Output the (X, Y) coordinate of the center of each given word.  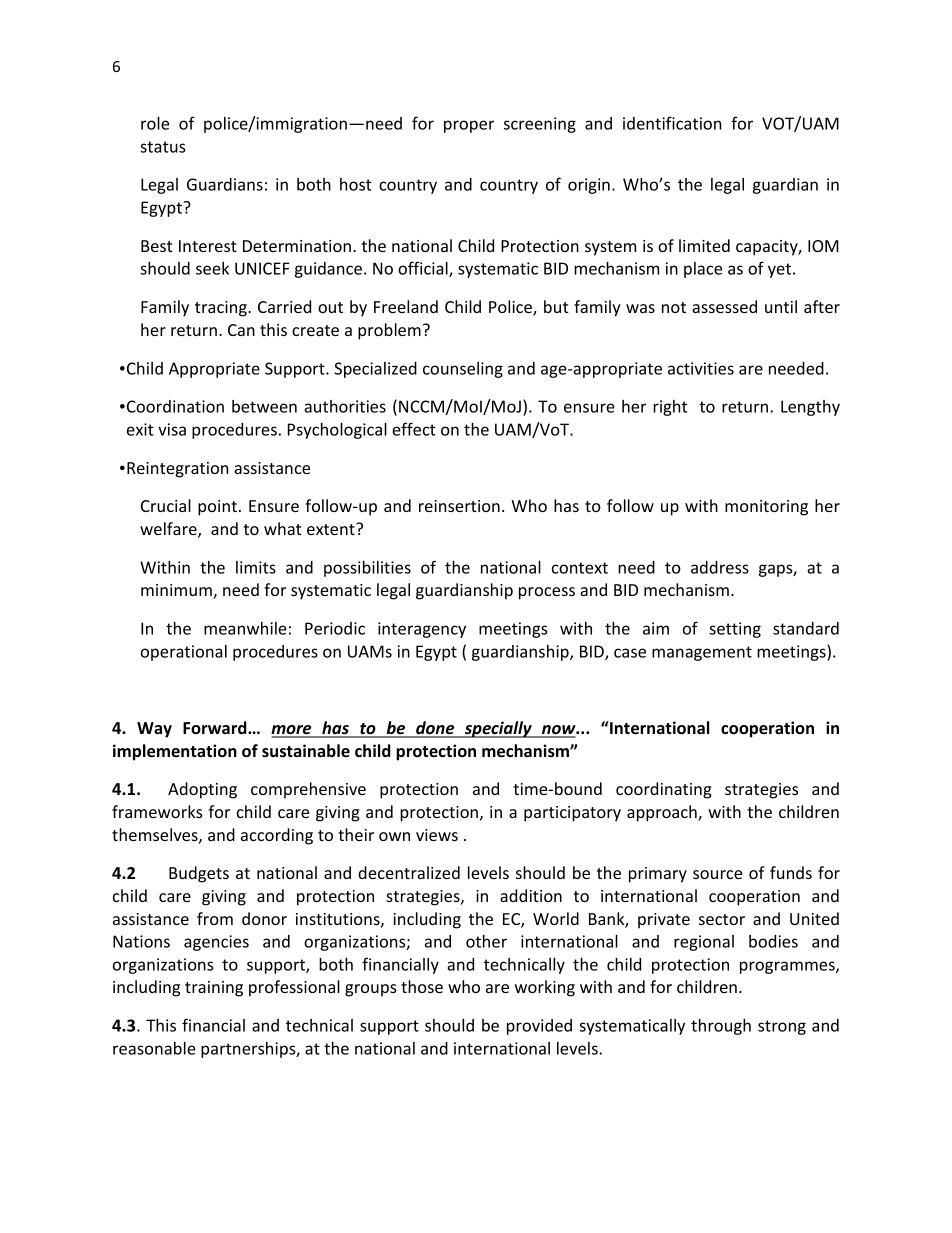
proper (469, 126)
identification (672, 123)
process (547, 593)
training (214, 989)
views (437, 835)
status (163, 147)
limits (256, 567)
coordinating (664, 790)
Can (241, 330)
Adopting (202, 790)
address (720, 567)
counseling (463, 370)
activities (701, 368)
